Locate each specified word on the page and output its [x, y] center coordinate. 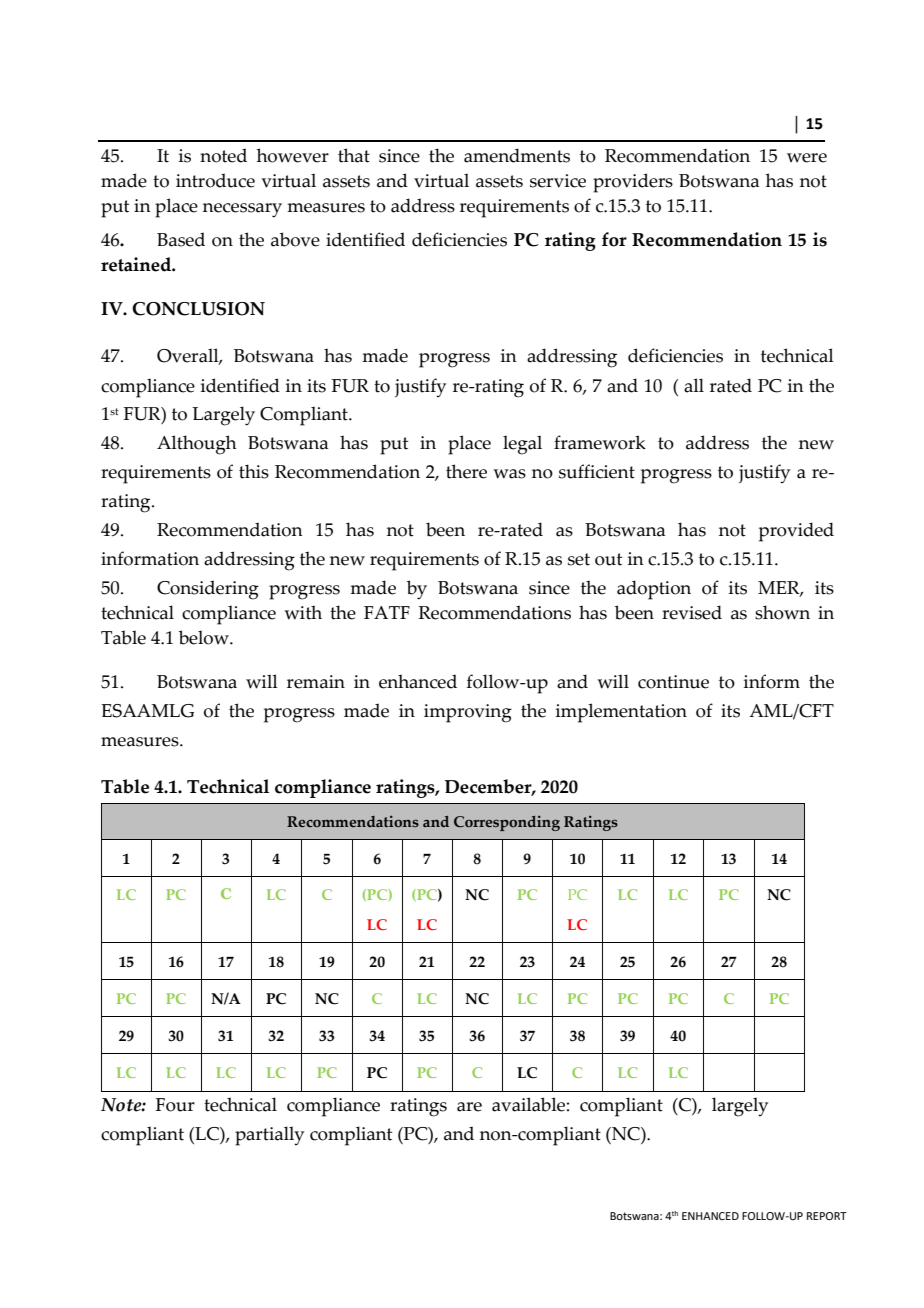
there [466, 471]
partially [269, 1136]
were [807, 158]
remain [316, 682]
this [254, 471]
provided [796, 532]
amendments [517, 155]
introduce [215, 180]
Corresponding [507, 823]
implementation [621, 713]
